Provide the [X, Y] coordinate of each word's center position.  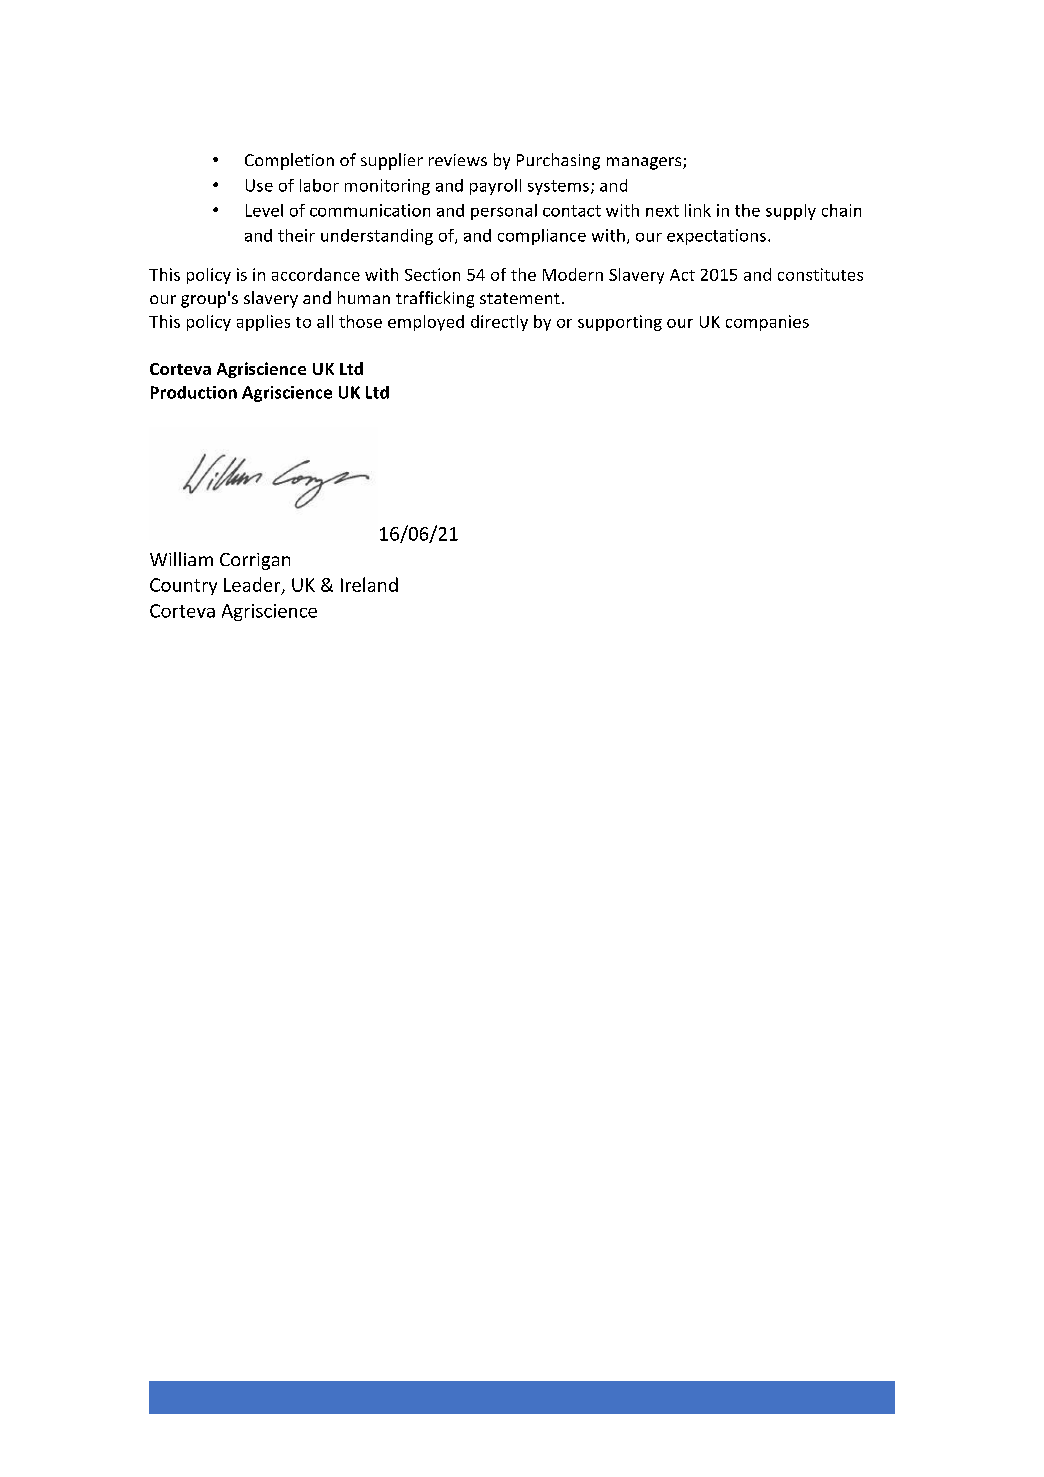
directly [499, 323]
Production [194, 392]
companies [767, 323]
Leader [253, 585]
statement [520, 298]
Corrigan [255, 561]
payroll [495, 187]
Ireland [369, 584]
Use [259, 185]
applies [263, 323]
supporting [620, 323]
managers [645, 163]
